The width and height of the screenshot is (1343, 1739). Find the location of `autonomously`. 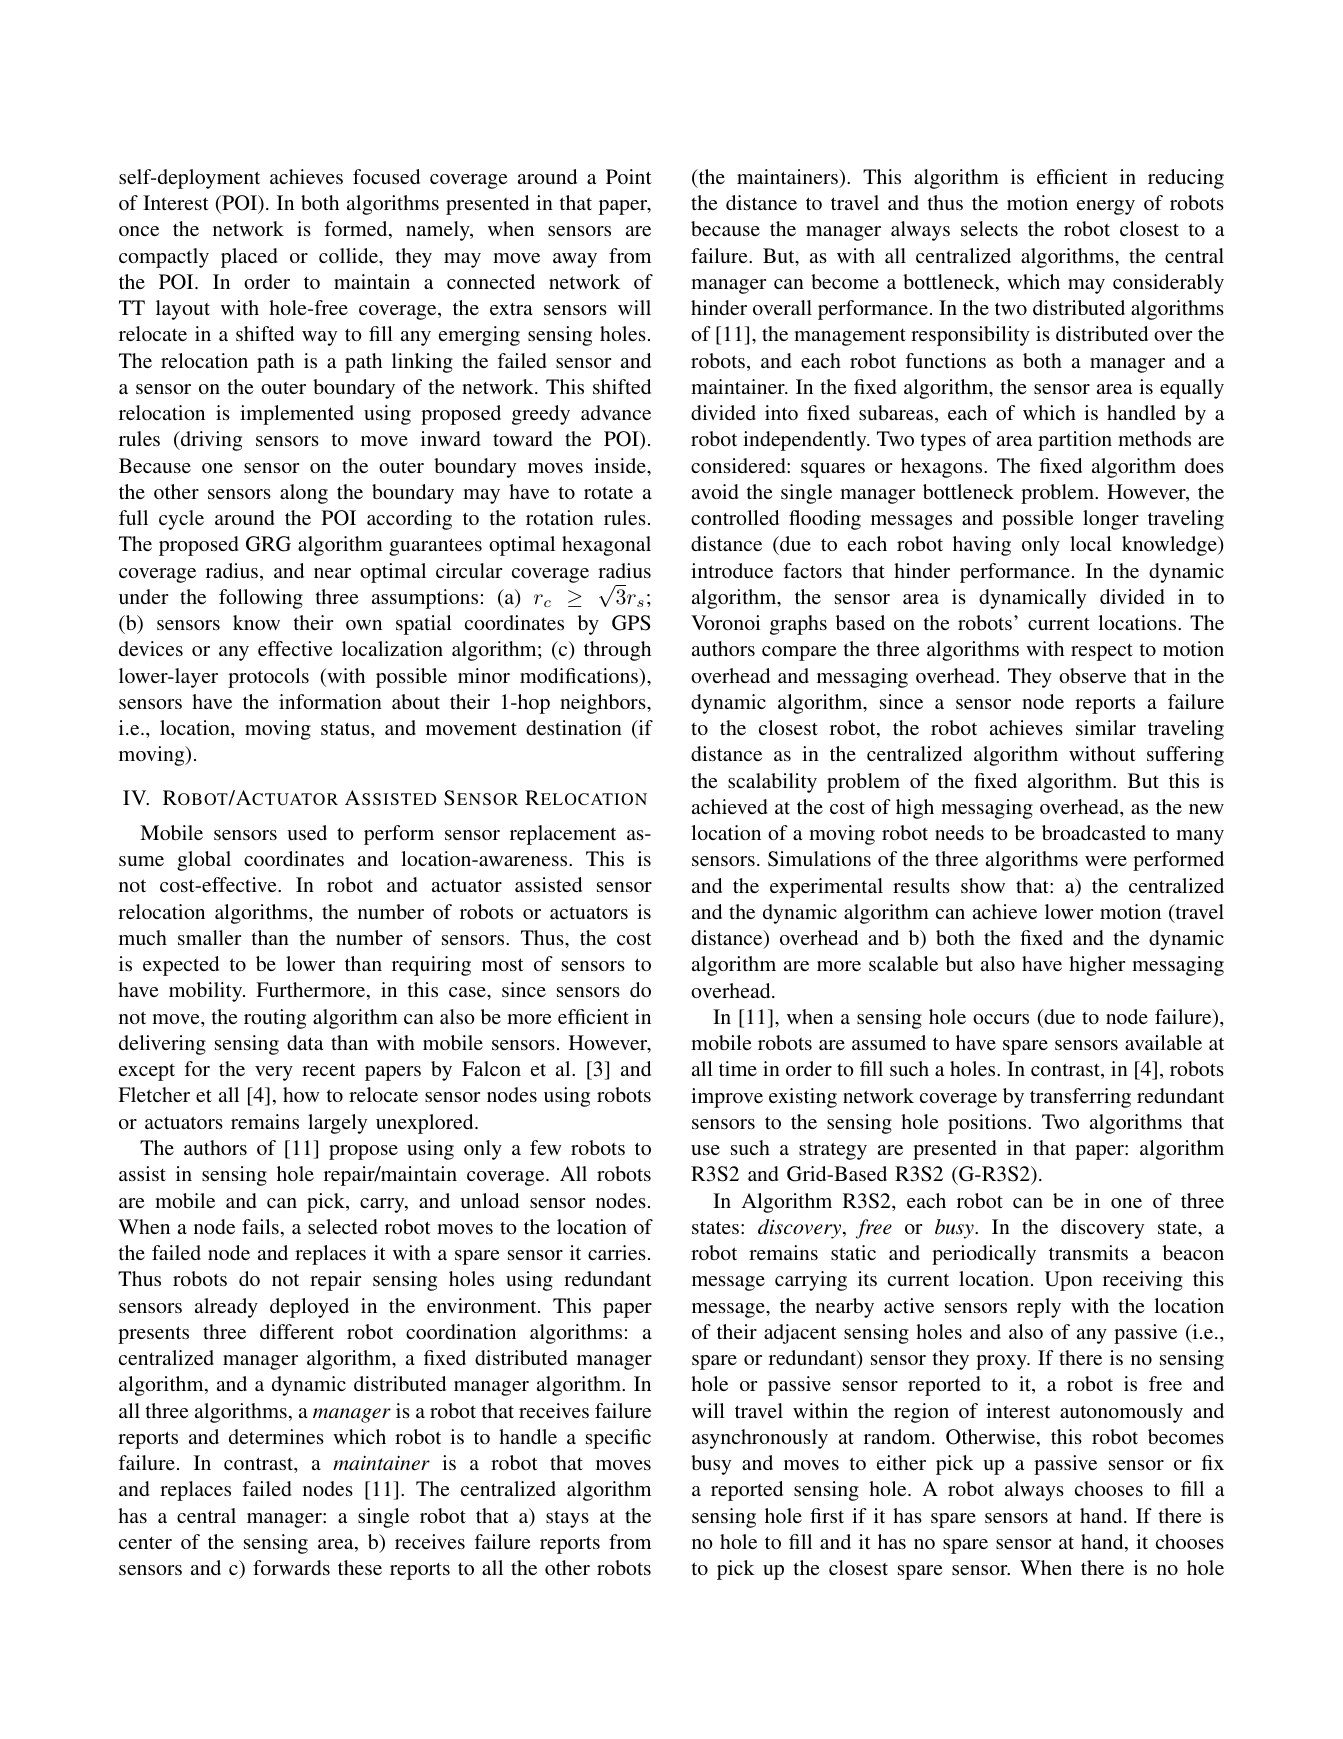

autonomously is located at coordinates (1121, 1413).
